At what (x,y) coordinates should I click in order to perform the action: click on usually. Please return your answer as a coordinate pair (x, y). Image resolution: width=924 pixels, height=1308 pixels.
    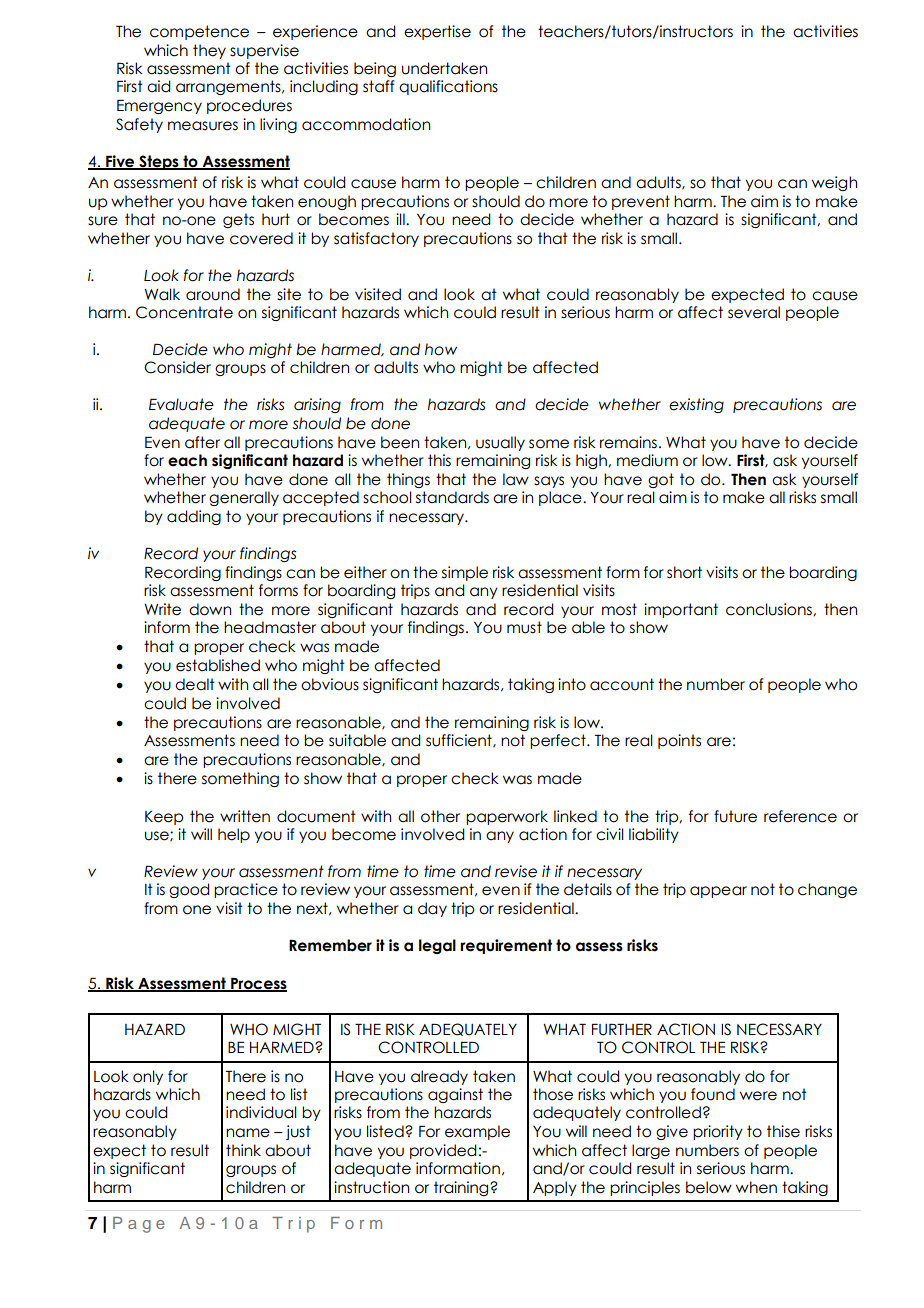
    Looking at the image, I should click on (500, 443).
